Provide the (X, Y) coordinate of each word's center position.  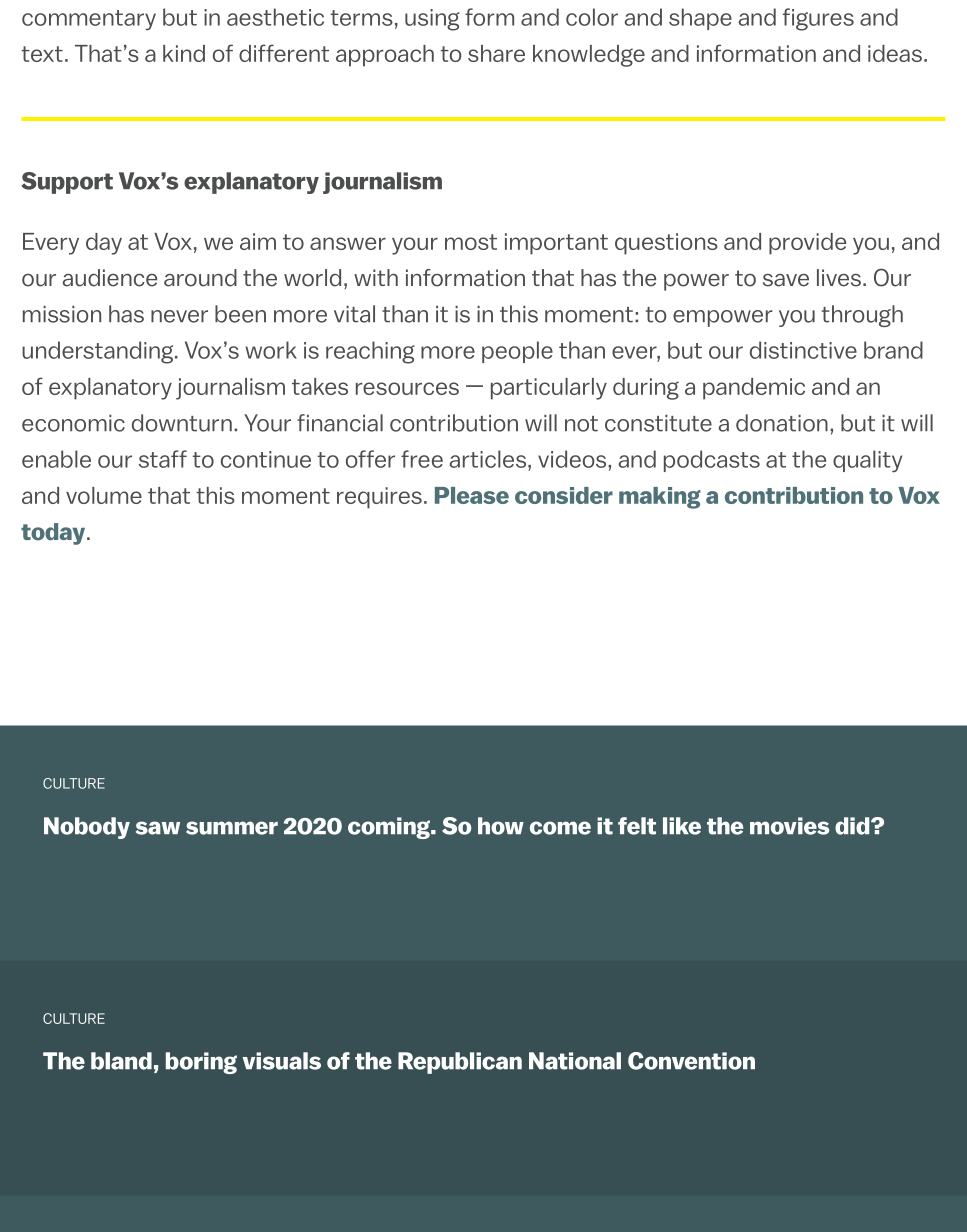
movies (789, 826)
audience (109, 278)
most (471, 242)
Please (472, 495)
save (786, 280)
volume (104, 495)
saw (158, 828)
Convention (691, 1061)
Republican (460, 1063)
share (496, 53)
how (501, 826)
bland (121, 1061)
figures (818, 19)
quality (867, 461)
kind (184, 53)
